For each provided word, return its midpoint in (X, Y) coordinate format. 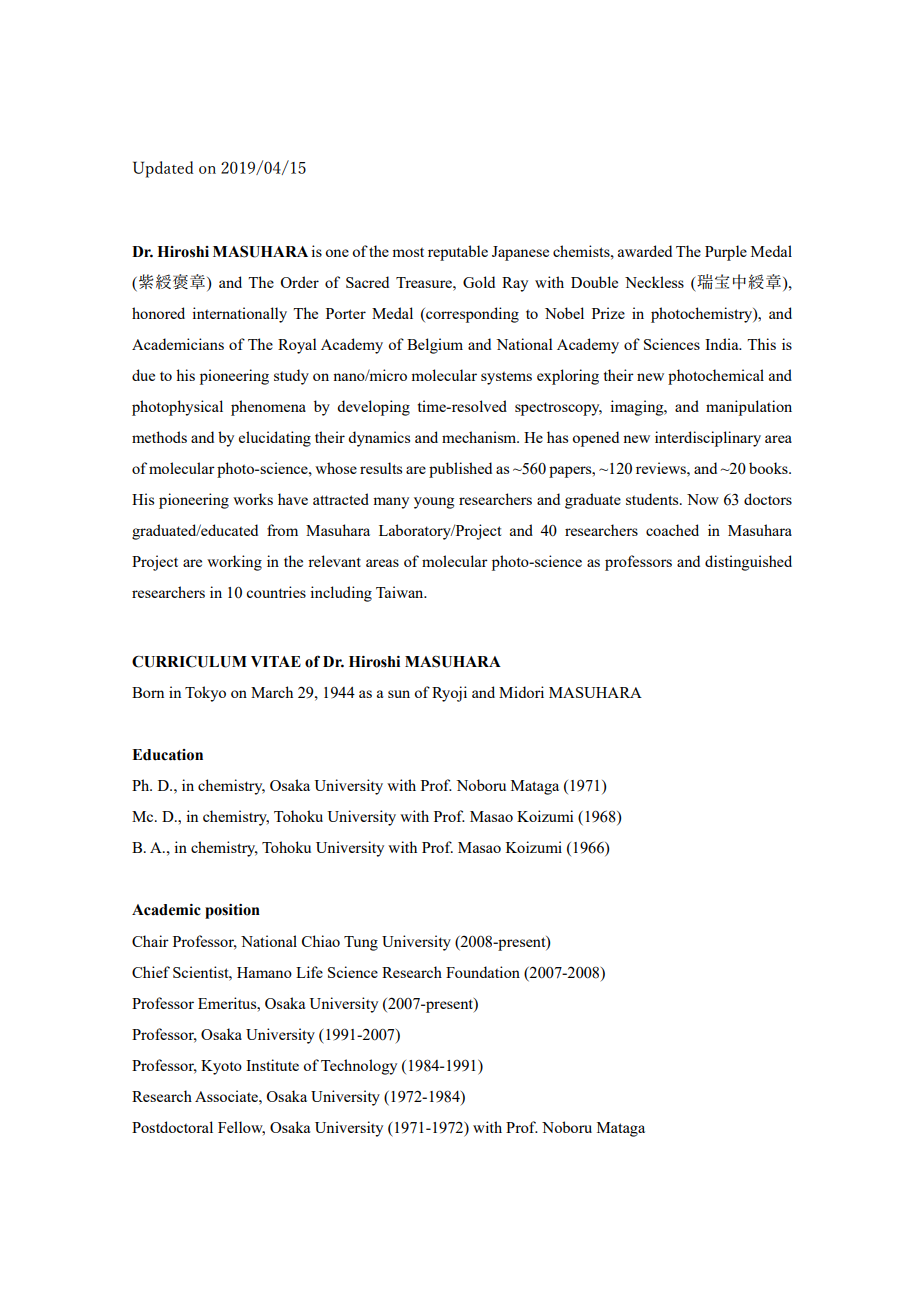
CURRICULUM (189, 661)
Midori (521, 692)
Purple (726, 253)
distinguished (748, 563)
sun (399, 694)
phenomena (268, 408)
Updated (163, 169)
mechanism (480, 437)
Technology (359, 1067)
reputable (458, 253)
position (232, 911)
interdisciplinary (708, 439)
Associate (227, 1096)
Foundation (483, 972)
